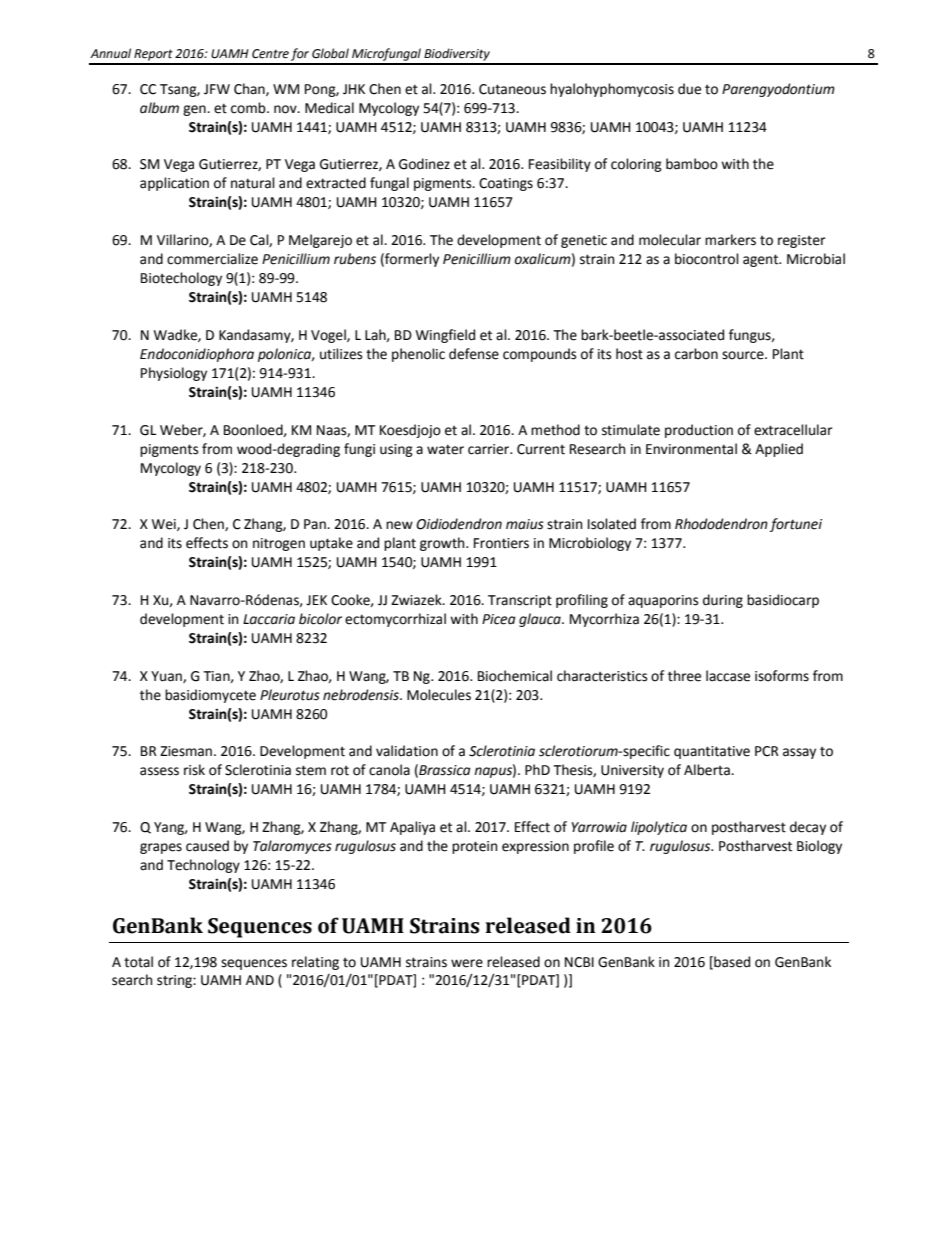 Image resolution: width=952 pixels, height=1233 pixels. Describe the element at coordinates (212, 259) in the image. I see `commercialize` at that location.
